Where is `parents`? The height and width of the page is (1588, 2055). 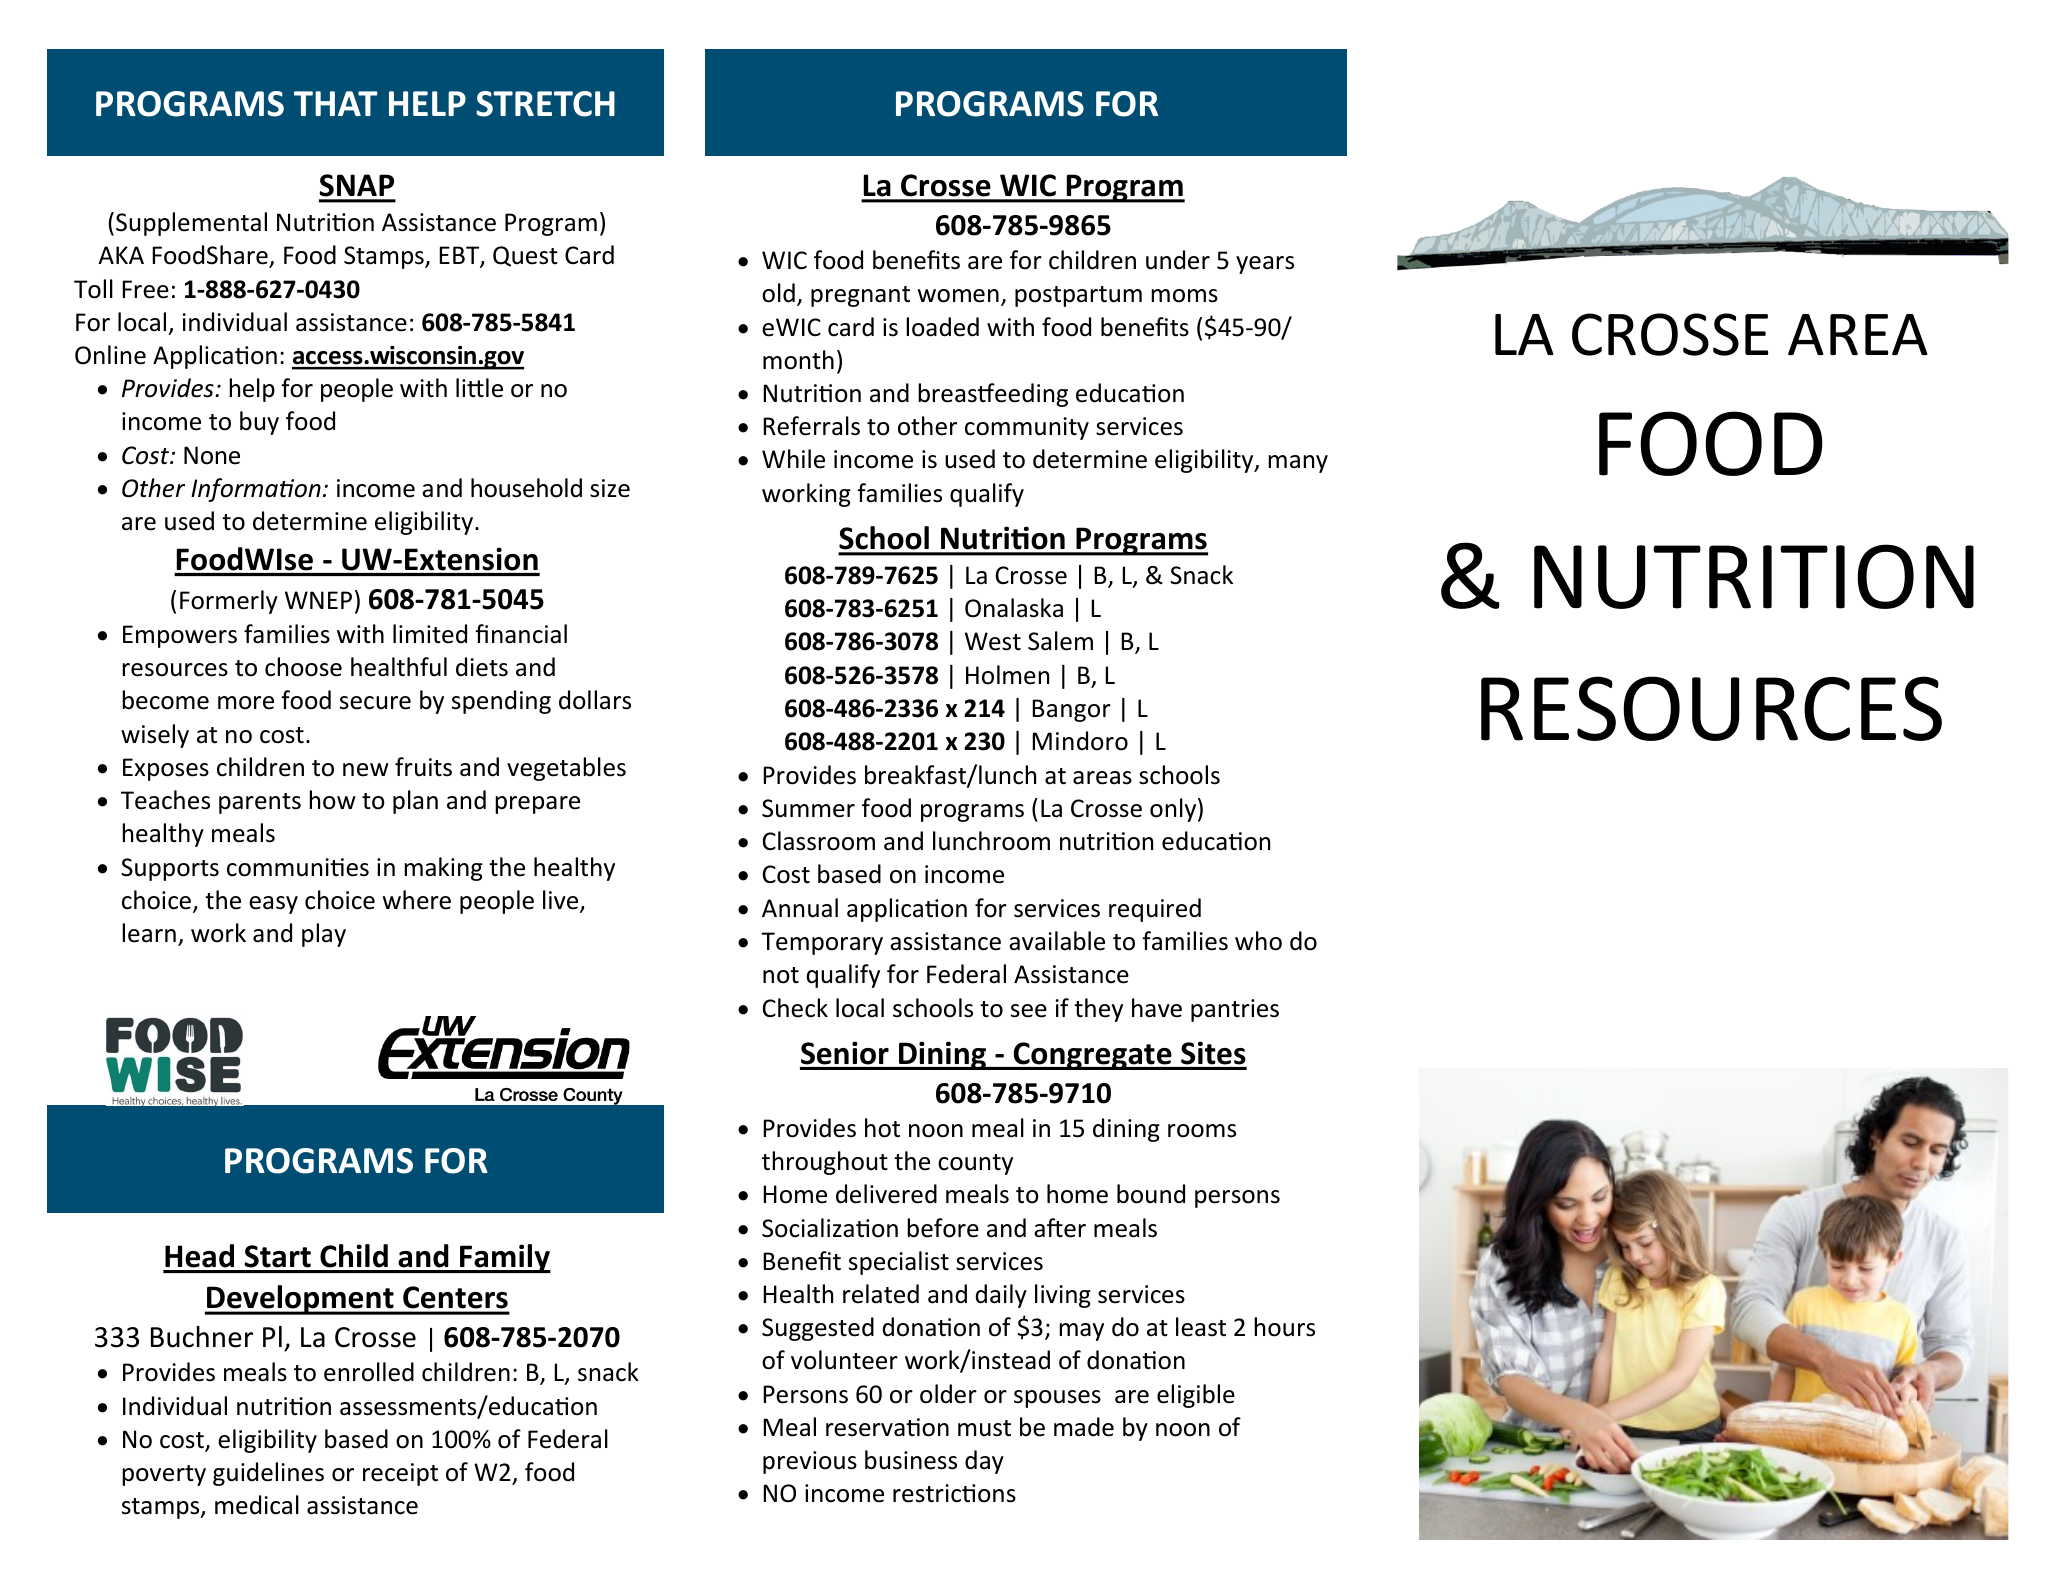
parents is located at coordinates (260, 803).
